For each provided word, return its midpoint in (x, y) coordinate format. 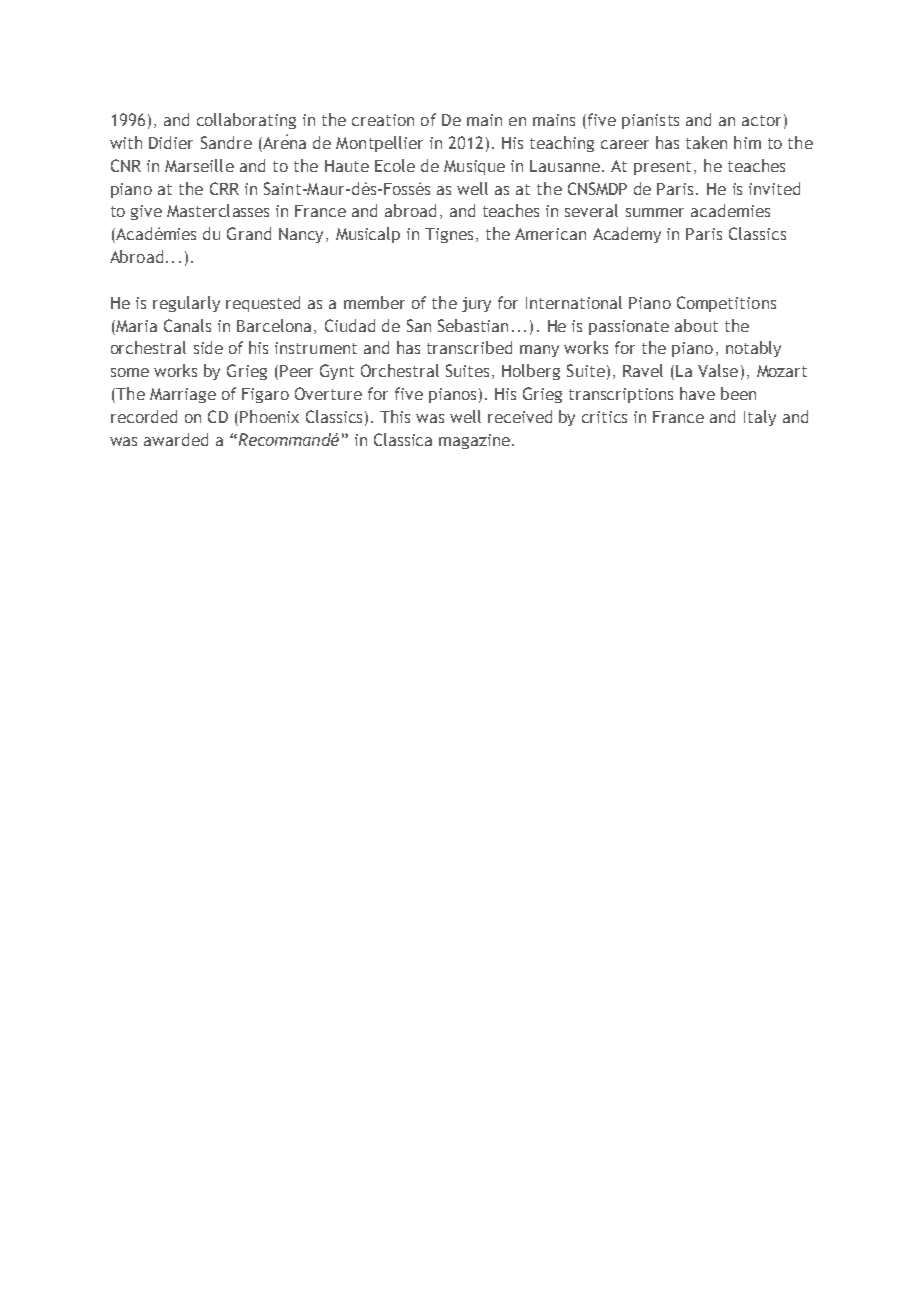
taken (706, 142)
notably (753, 349)
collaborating (246, 121)
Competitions (726, 304)
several (591, 210)
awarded (176, 439)
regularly (186, 304)
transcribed (469, 347)
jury (476, 304)
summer (655, 212)
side (208, 347)
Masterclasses (218, 210)
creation (383, 120)
